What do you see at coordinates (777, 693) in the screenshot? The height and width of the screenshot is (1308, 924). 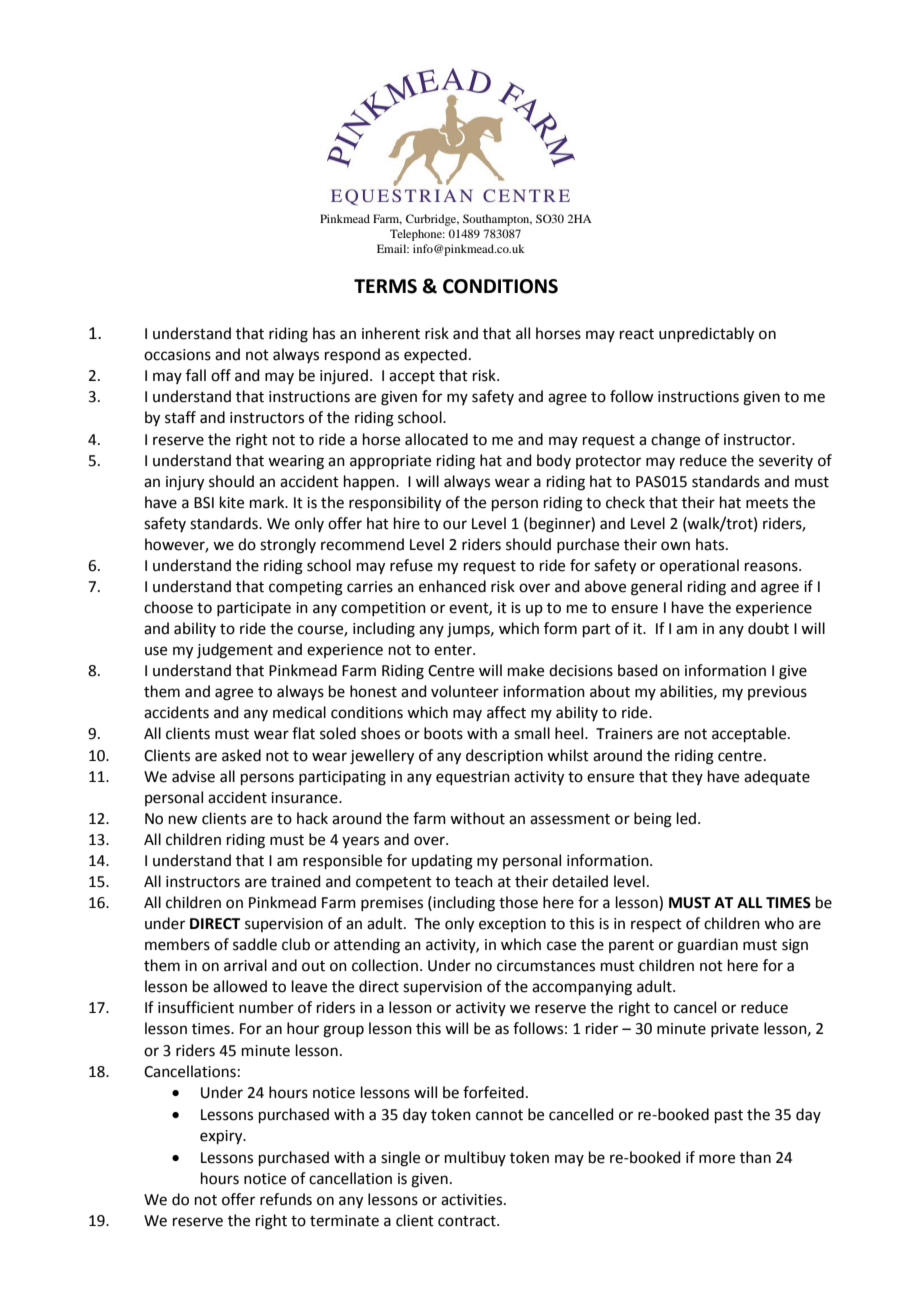 I see `previous` at bounding box center [777, 693].
